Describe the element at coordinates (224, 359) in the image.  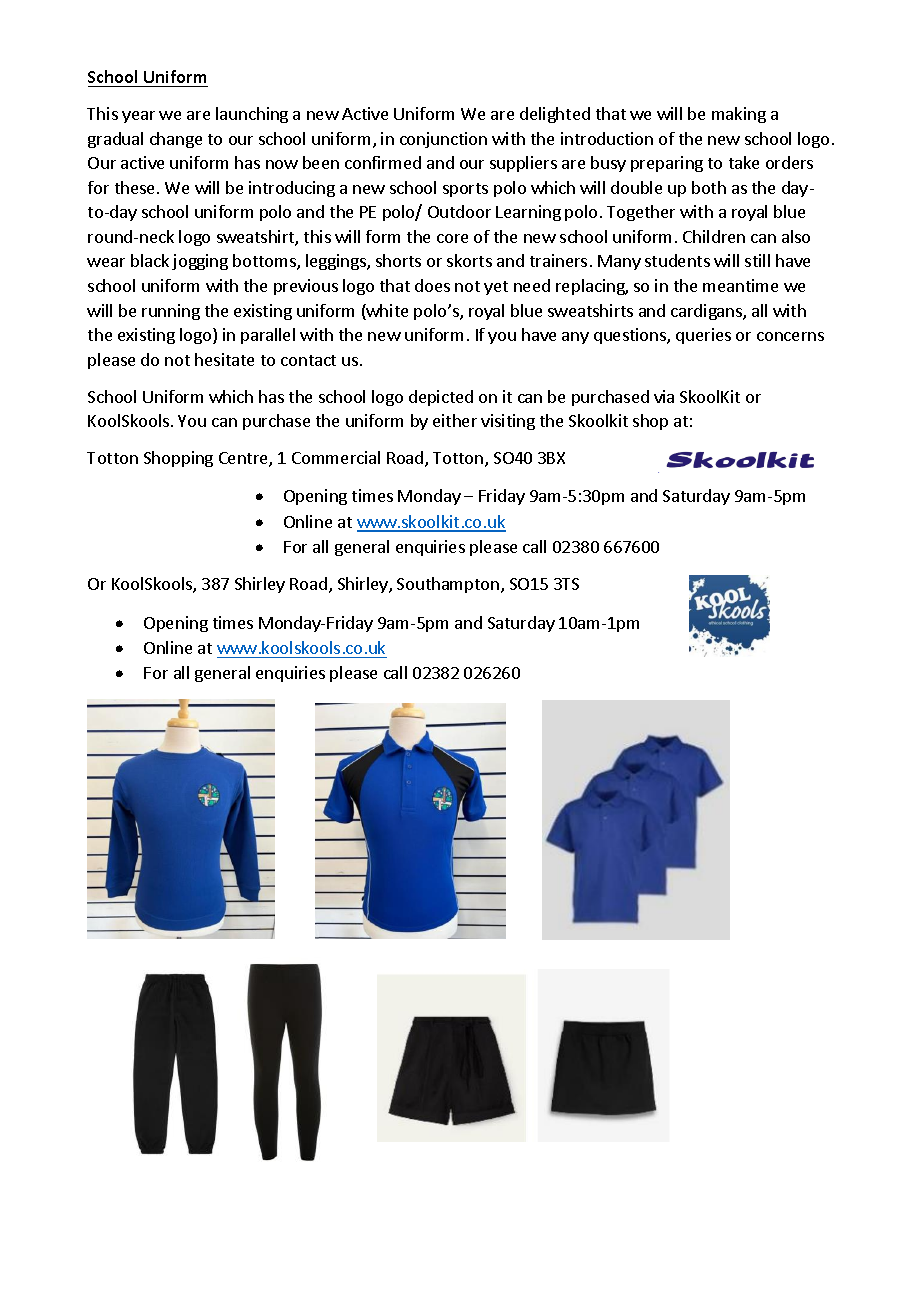
I see `hesitate` at that location.
